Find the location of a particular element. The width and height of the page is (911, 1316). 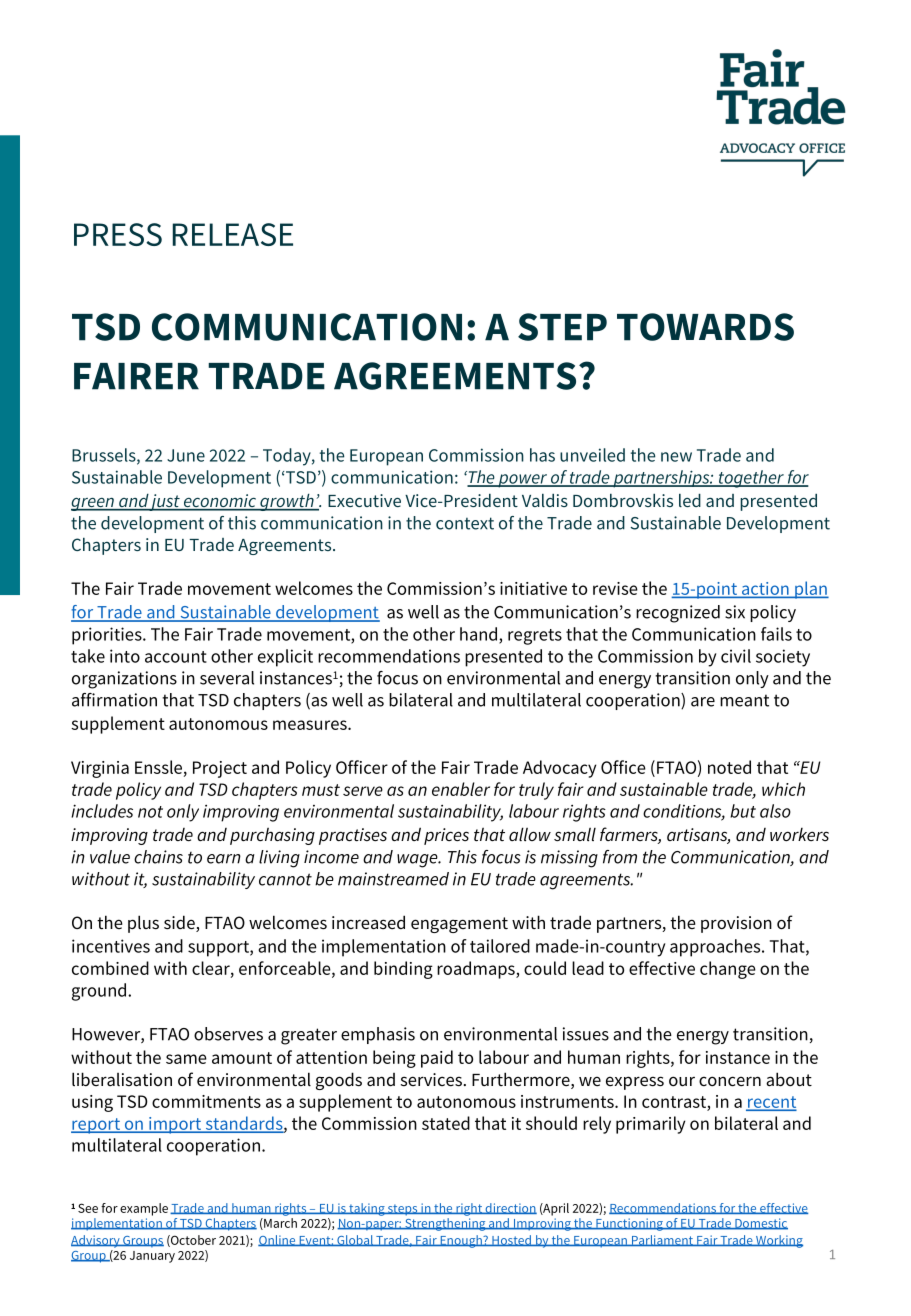

plus is located at coordinates (143, 924).
